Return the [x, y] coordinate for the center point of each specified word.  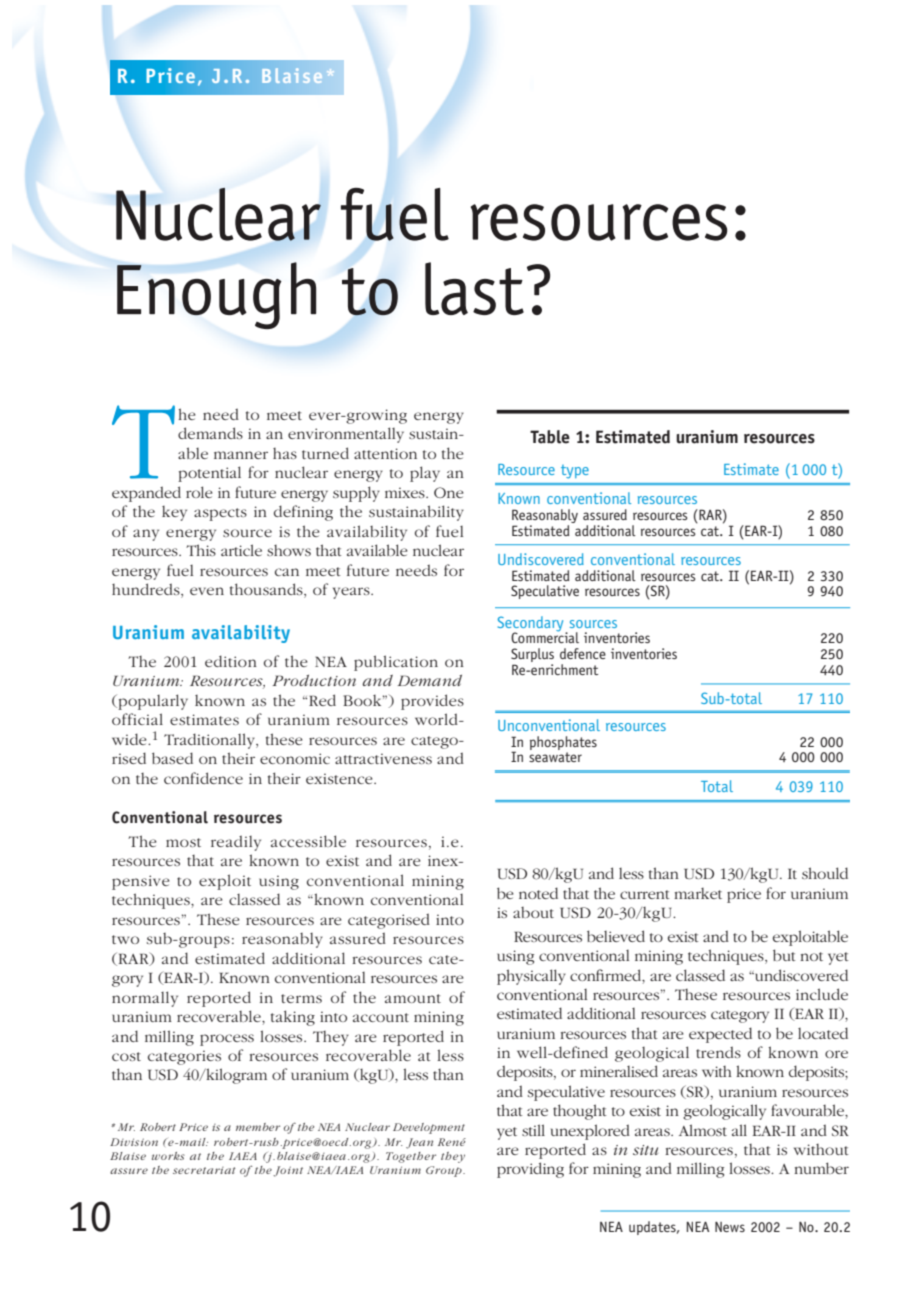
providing [530, 1170]
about [533, 912]
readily [236, 843]
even [207, 591]
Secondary [530, 624]
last [474, 288]
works [168, 1156]
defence [583, 653]
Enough [216, 295]
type [575, 472]
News [730, 1227]
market [698, 893]
